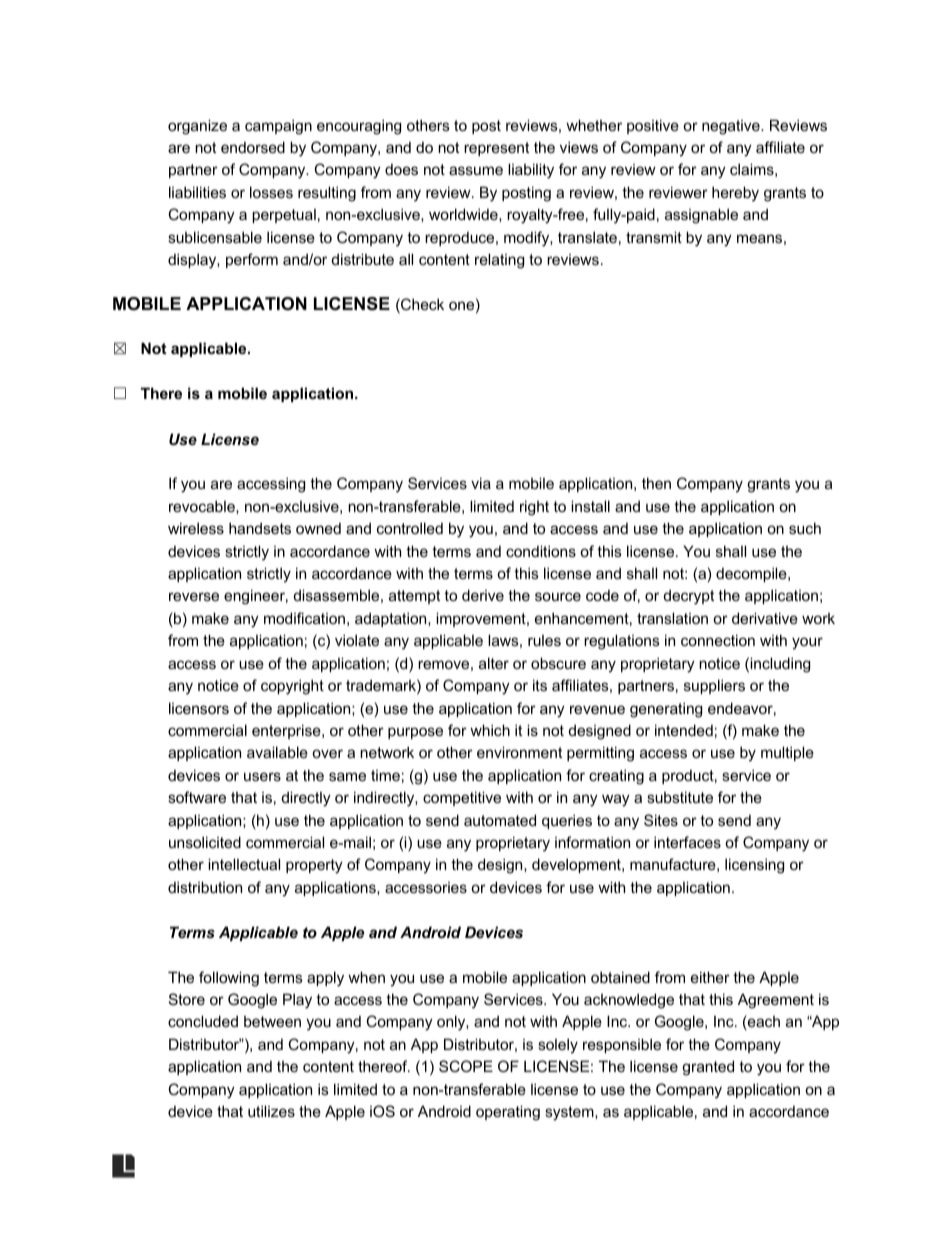 The height and width of the screenshot is (1233, 952). What do you see at coordinates (708, 1068) in the screenshot?
I see `granted` at bounding box center [708, 1068].
